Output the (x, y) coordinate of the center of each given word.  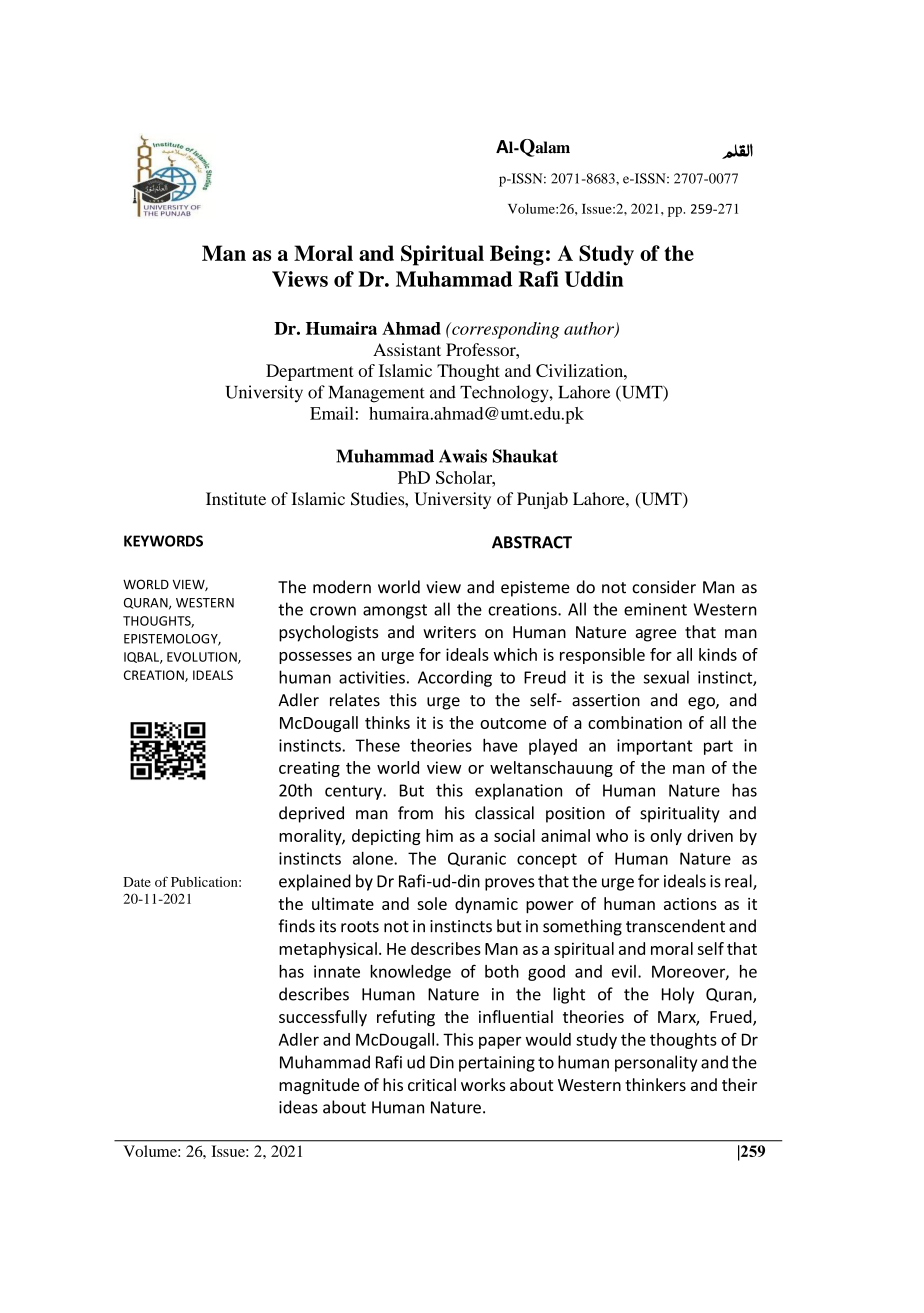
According (455, 678)
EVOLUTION (203, 658)
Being (517, 255)
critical (432, 1084)
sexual (666, 677)
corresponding (504, 330)
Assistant (407, 349)
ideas (298, 1107)
